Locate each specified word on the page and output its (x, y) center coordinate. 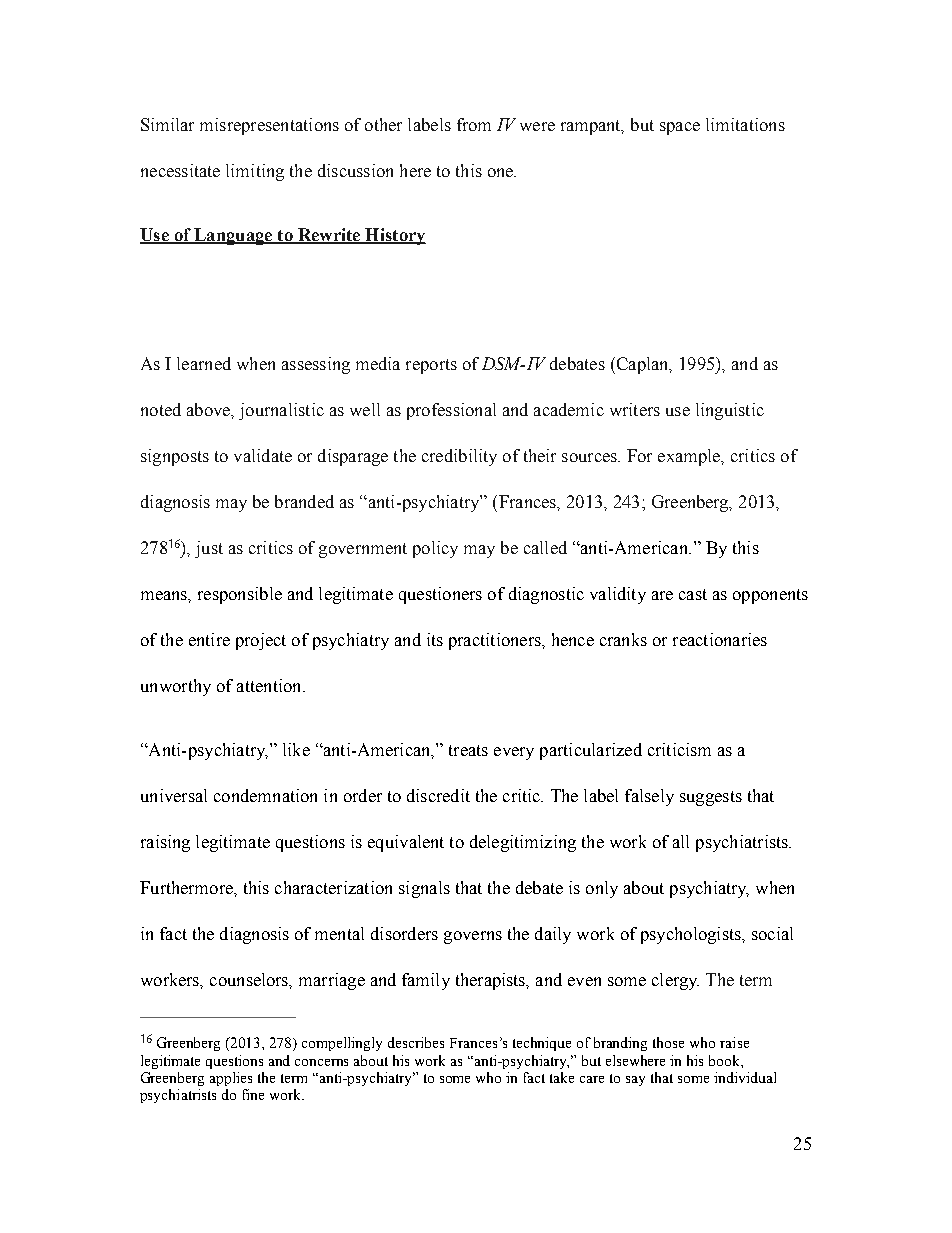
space (680, 128)
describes (416, 1042)
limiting (255, 172)
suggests (711, 798)
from (474, 124)
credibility (459, 457)
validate (263, 455)
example (690, 457)
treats (468, 750)
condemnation (265, 795)
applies (231, 1079)
